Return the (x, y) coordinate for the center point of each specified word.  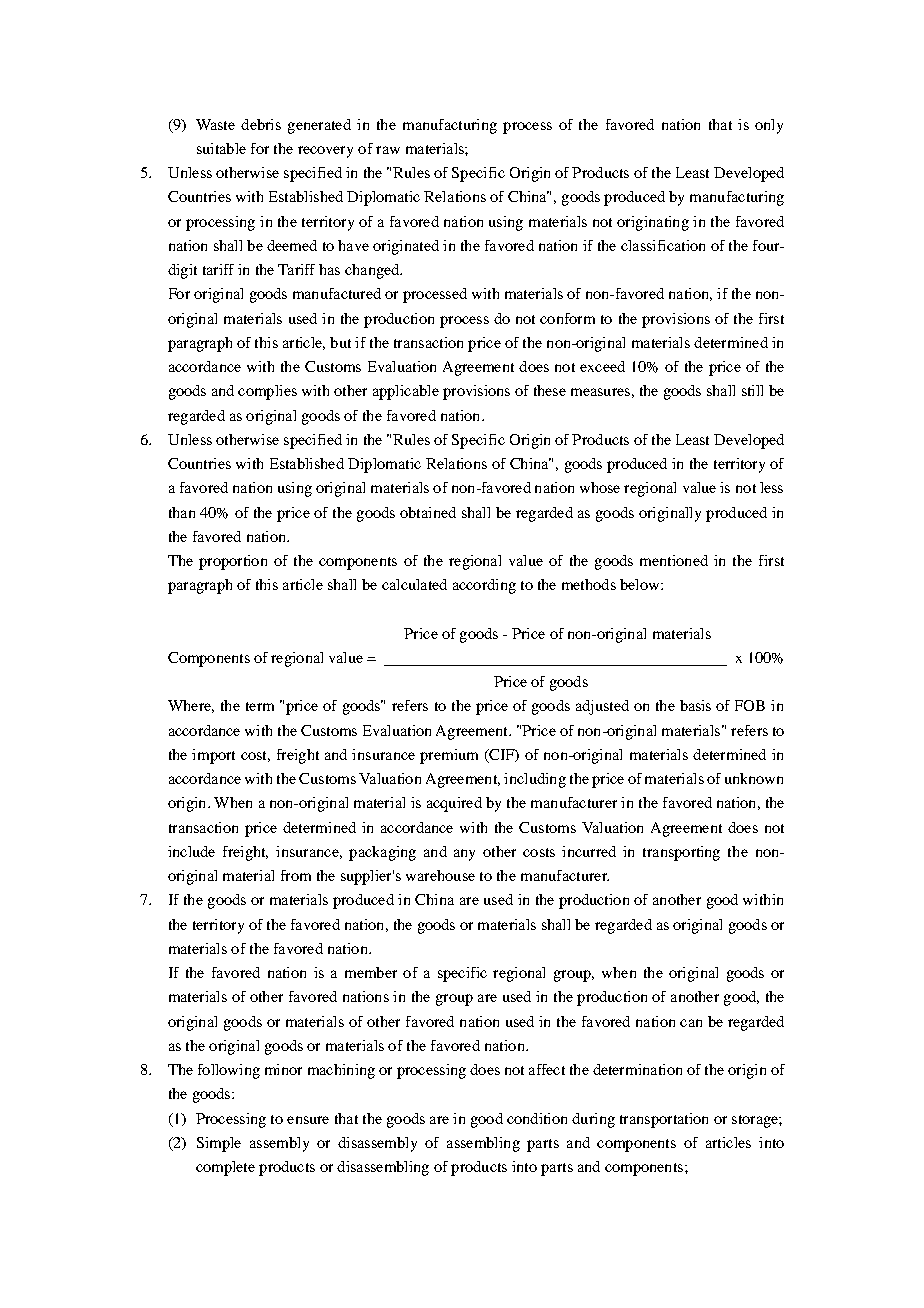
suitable (221, 148)
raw (388, 150)
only (769, 126)
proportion (233, 562)
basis (695, 705)
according (484, 586)
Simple (219, 1144)
